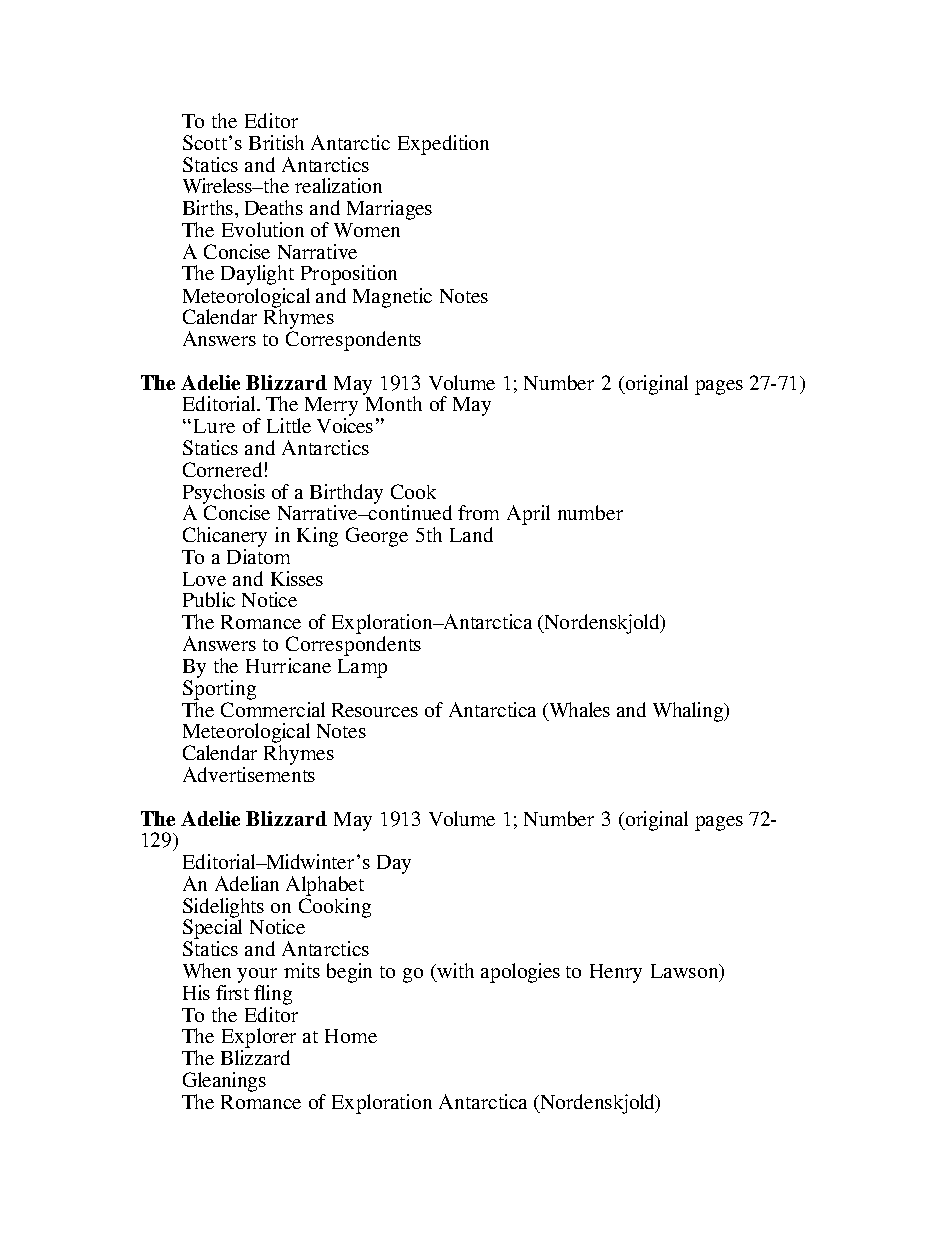  What do you see at coordinates (443, 145) in the screenshot?
I see `Expedition` at bounding box center [443, 145].
